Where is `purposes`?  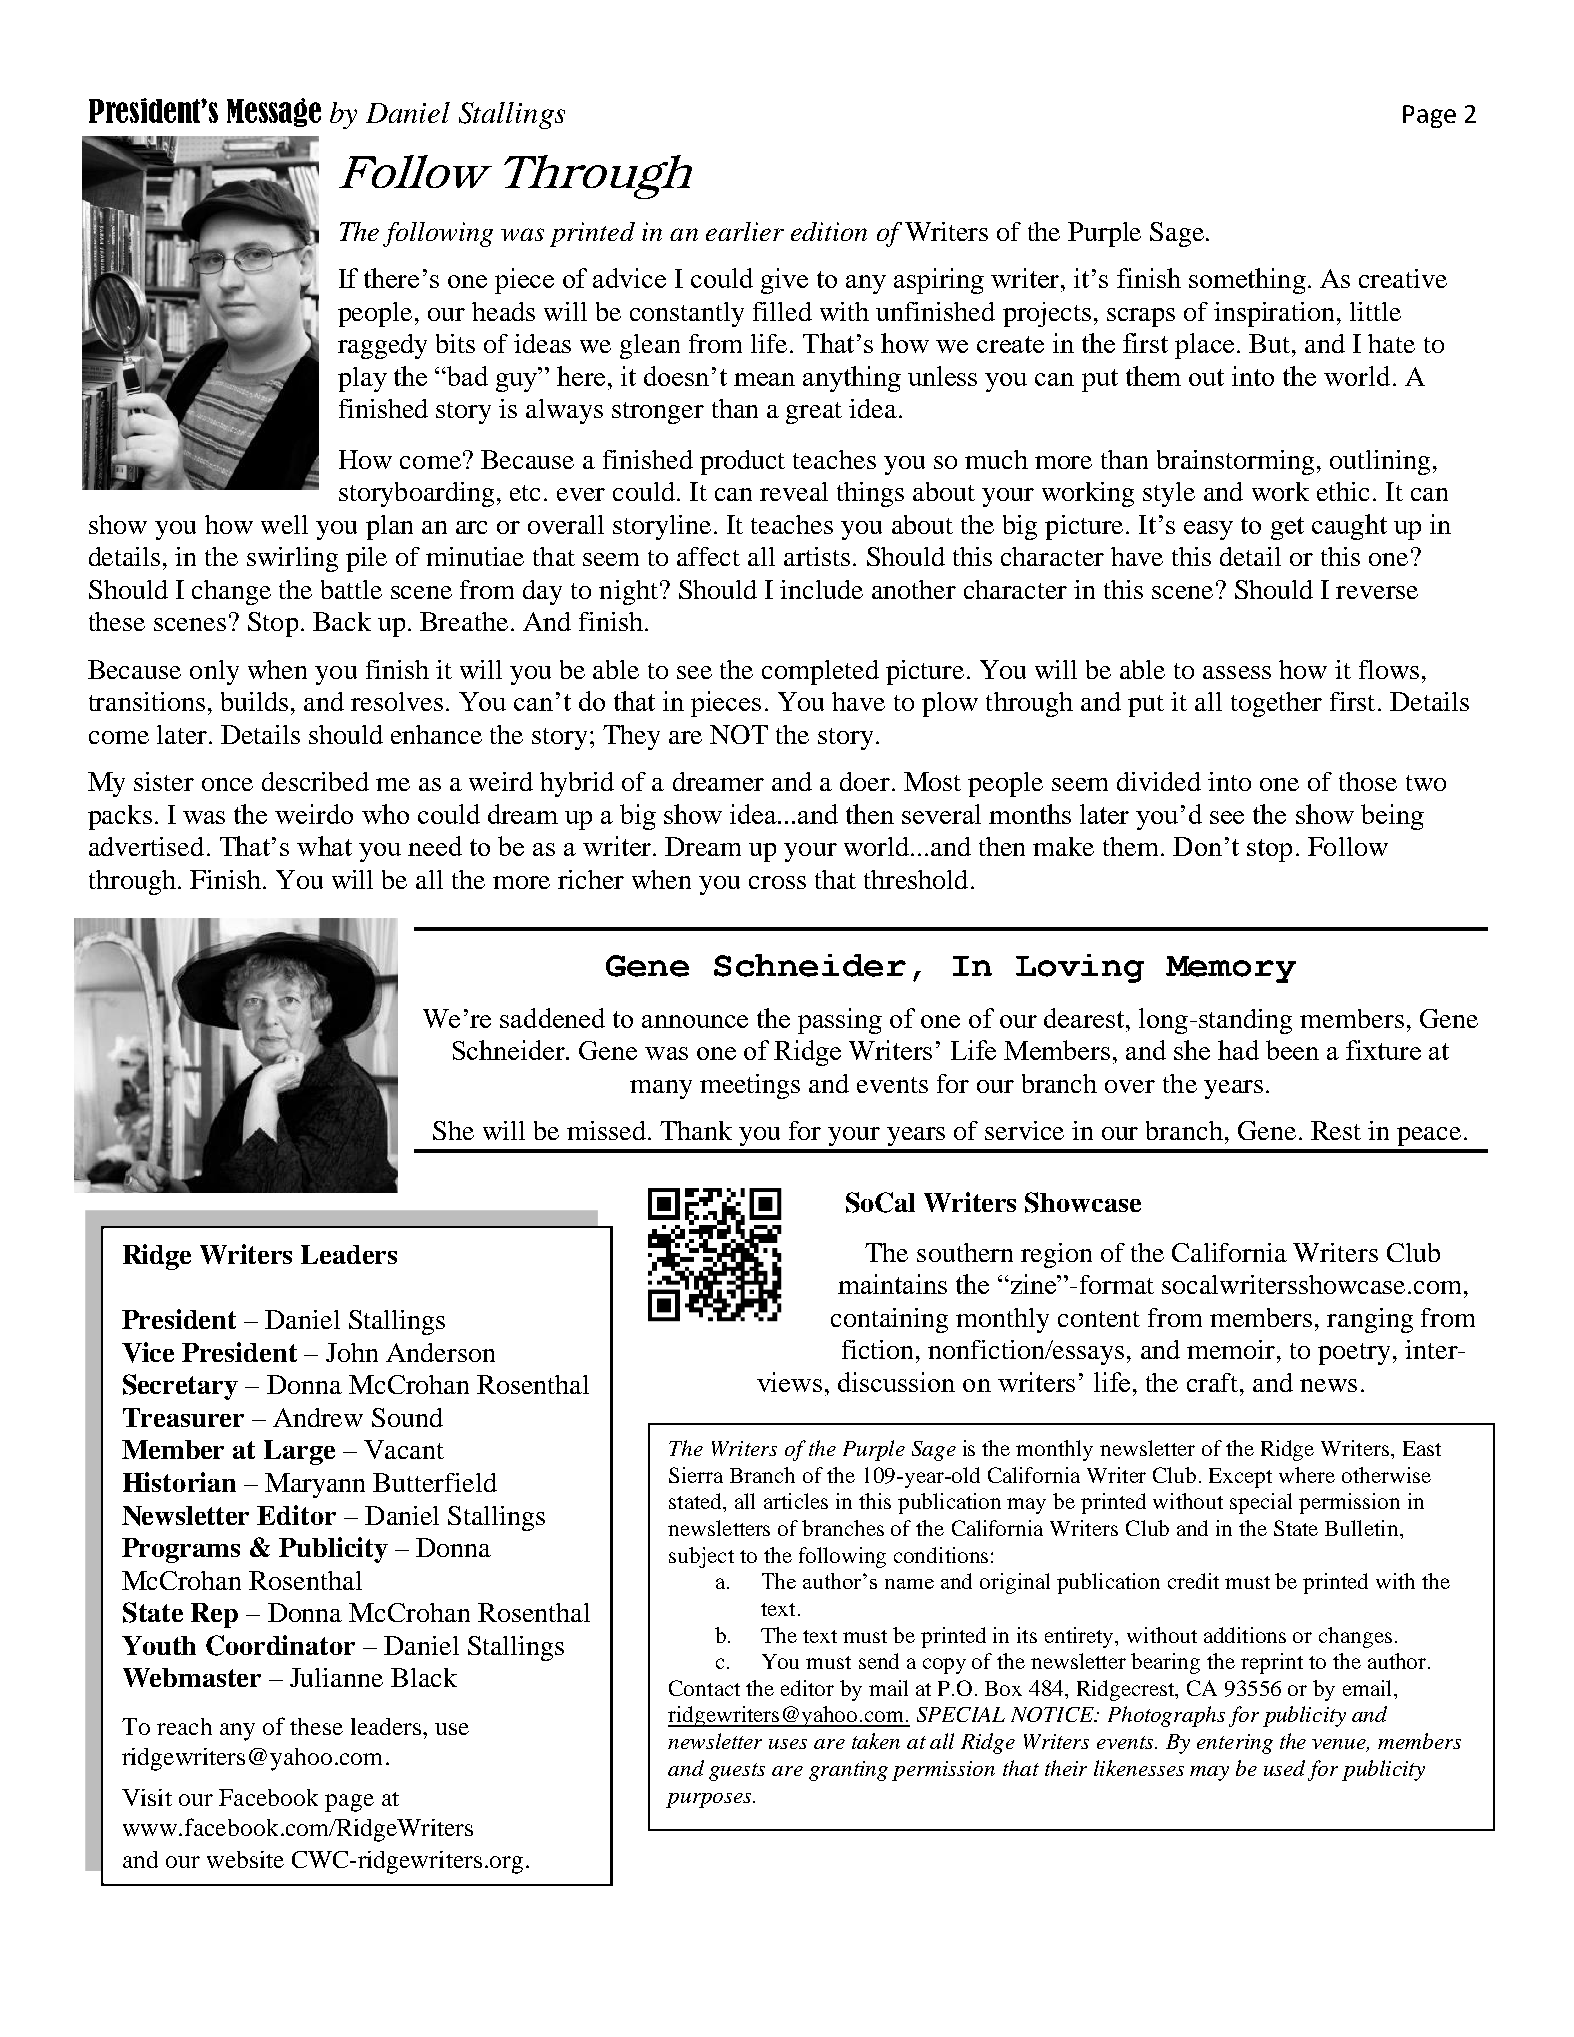
purposes is located at coordinates (710, 1800).
